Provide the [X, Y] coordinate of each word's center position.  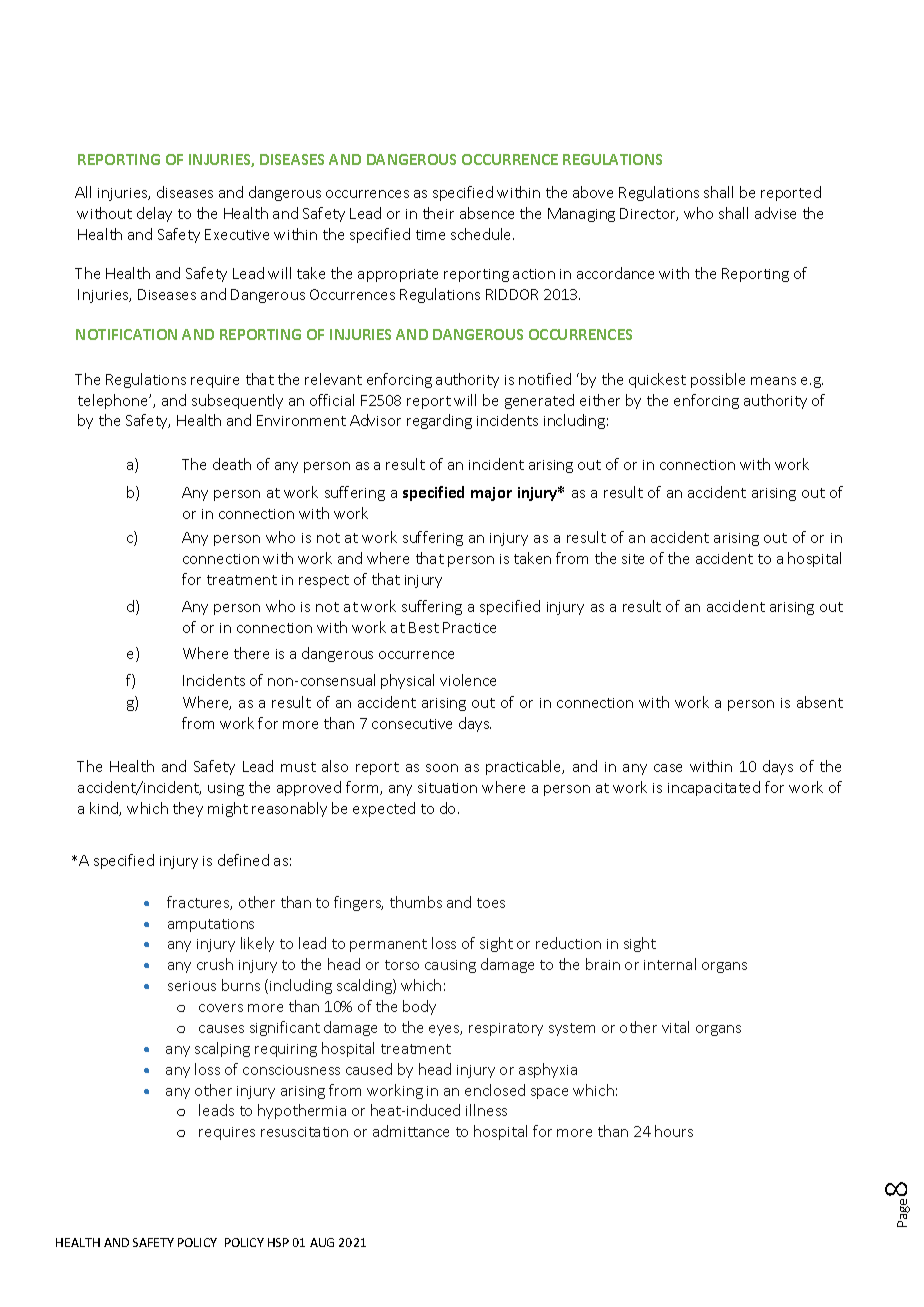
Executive [237, 234]
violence [468, 680]
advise [775, 213]
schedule [482, 234]
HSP [278, 1242]
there [251, 653]
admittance [411, 1131]
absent [820, 702]
